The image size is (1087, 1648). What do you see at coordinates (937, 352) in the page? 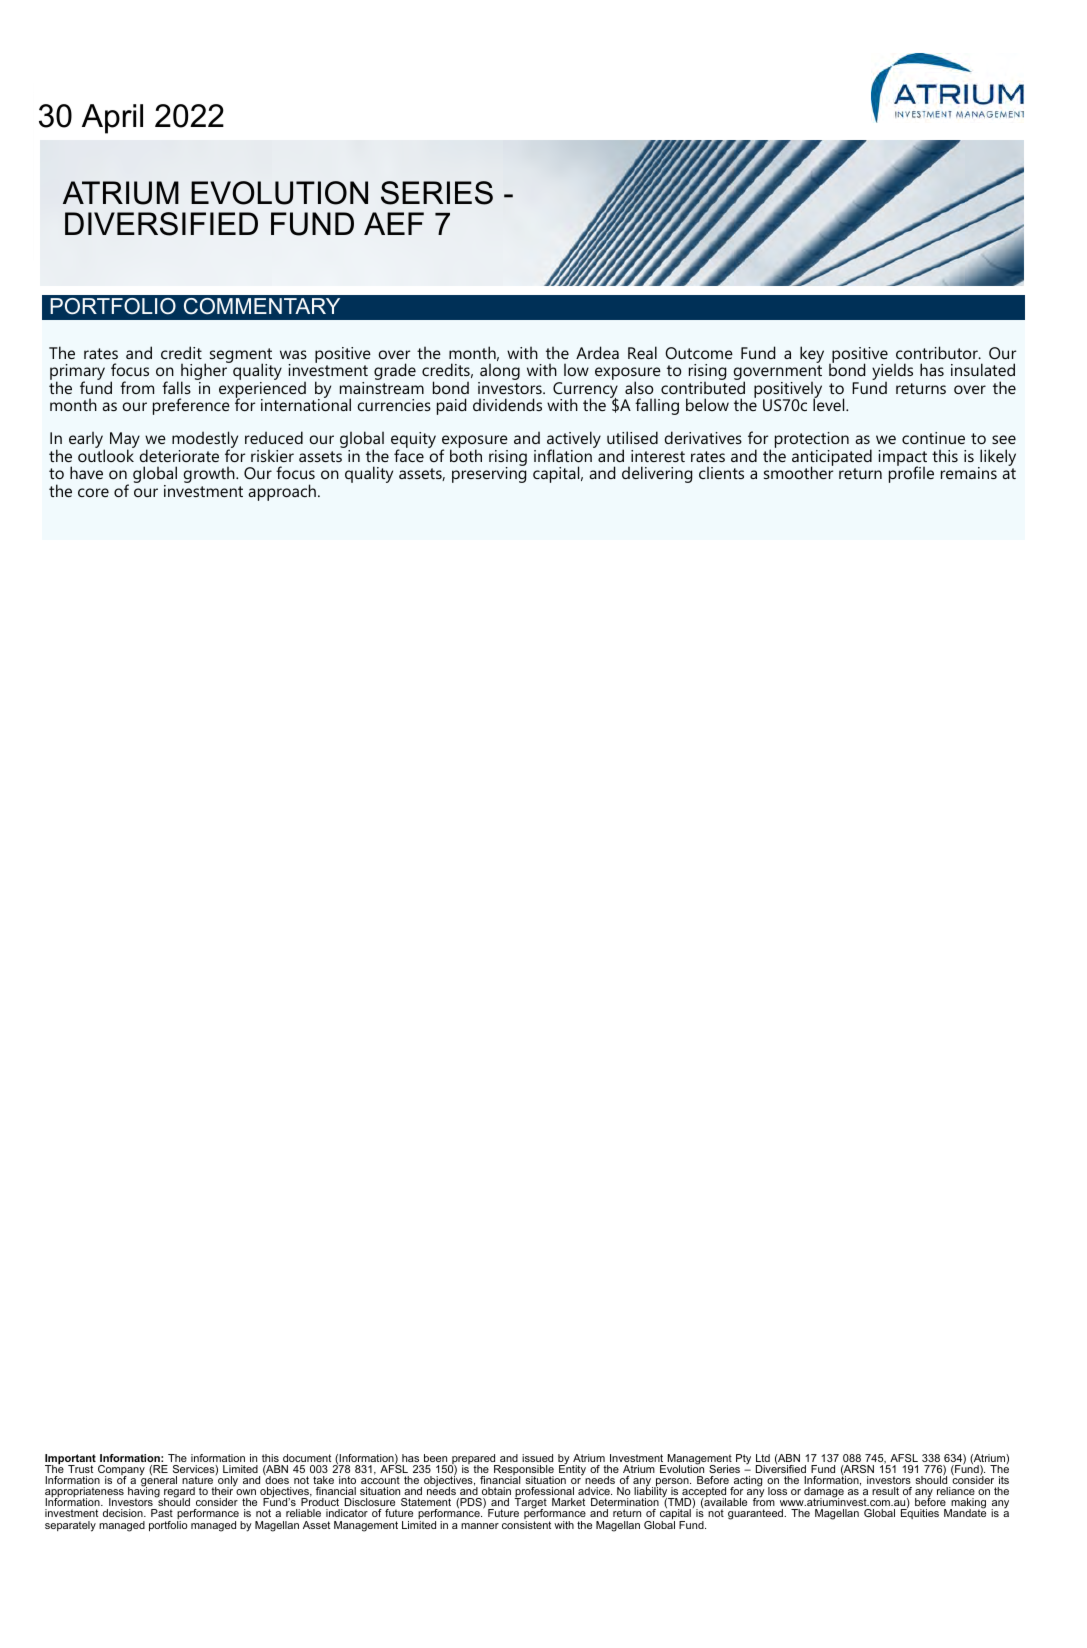
I see `contributor` at bounding box center [937, 352].
